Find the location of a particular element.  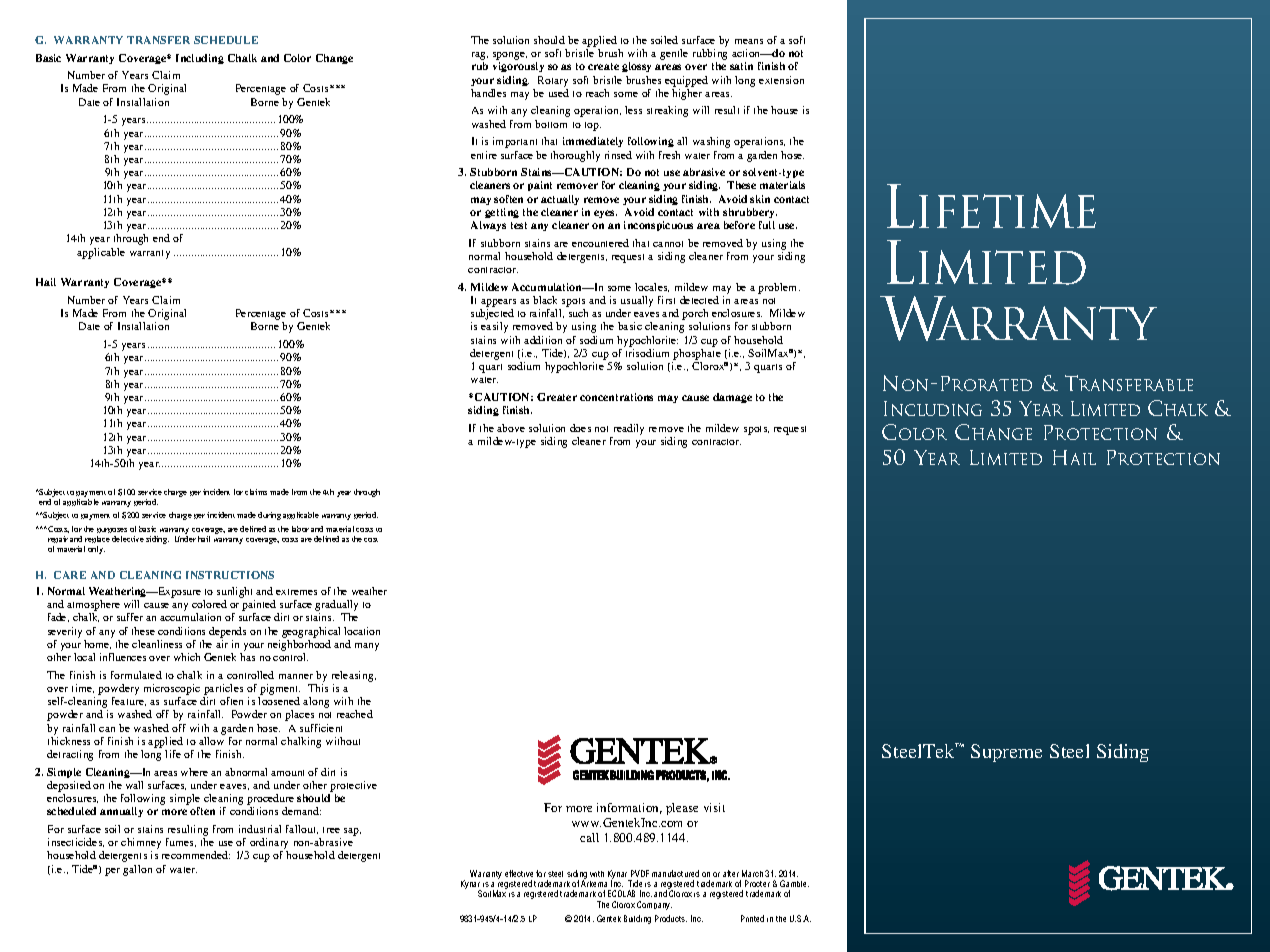

Always is located at coordinates (488, 226).
